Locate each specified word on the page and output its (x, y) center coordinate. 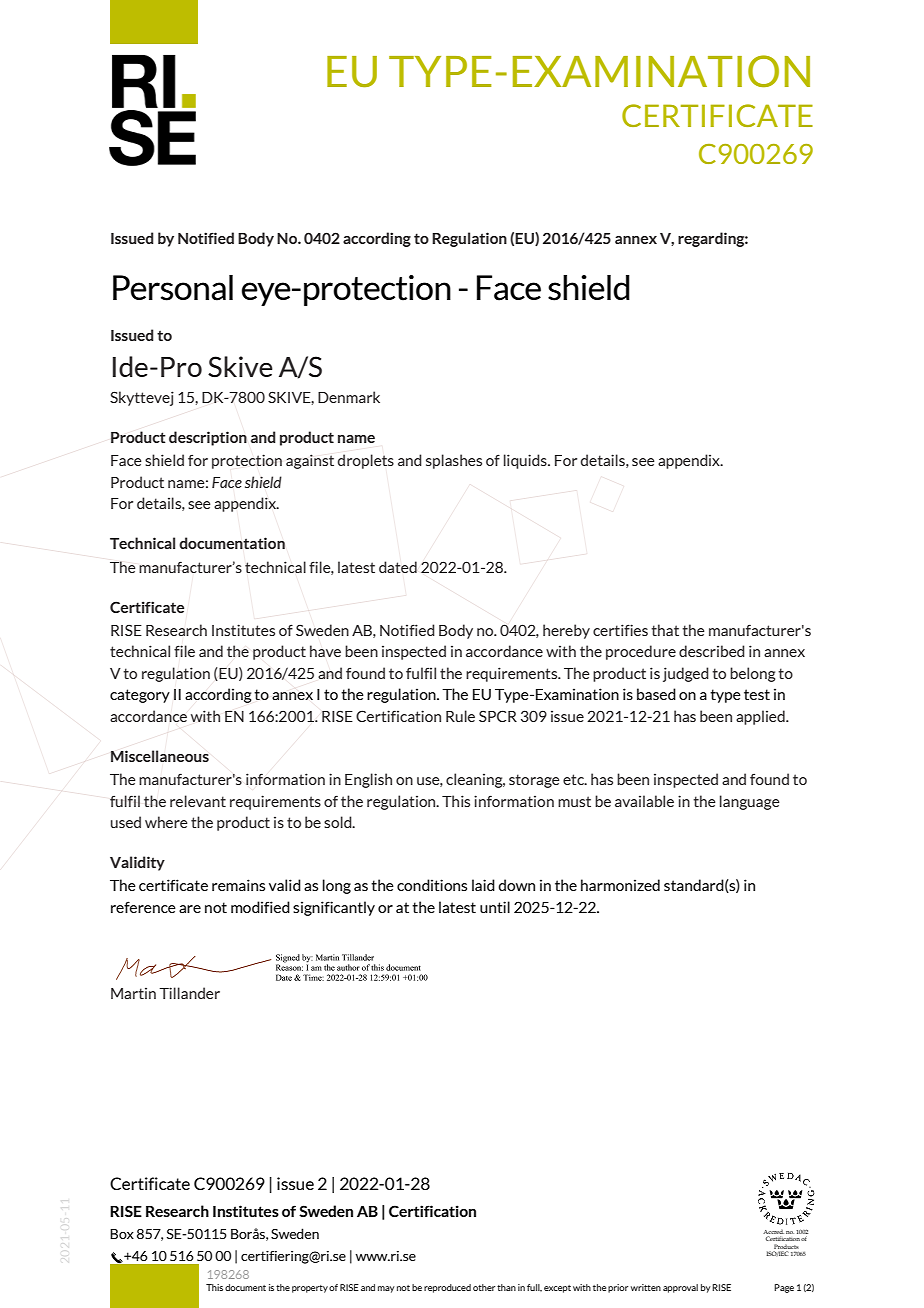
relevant (198, 801)
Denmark (349, 397)
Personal (173, 288)
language (750, 802)
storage (534, 781)
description (208, 438)
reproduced (447, 1288)
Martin (133, 993)
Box (122, 1234)
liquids (526, 461)
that (665, 630)
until (495, 907)
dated (398, 567)
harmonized (620, 885)
